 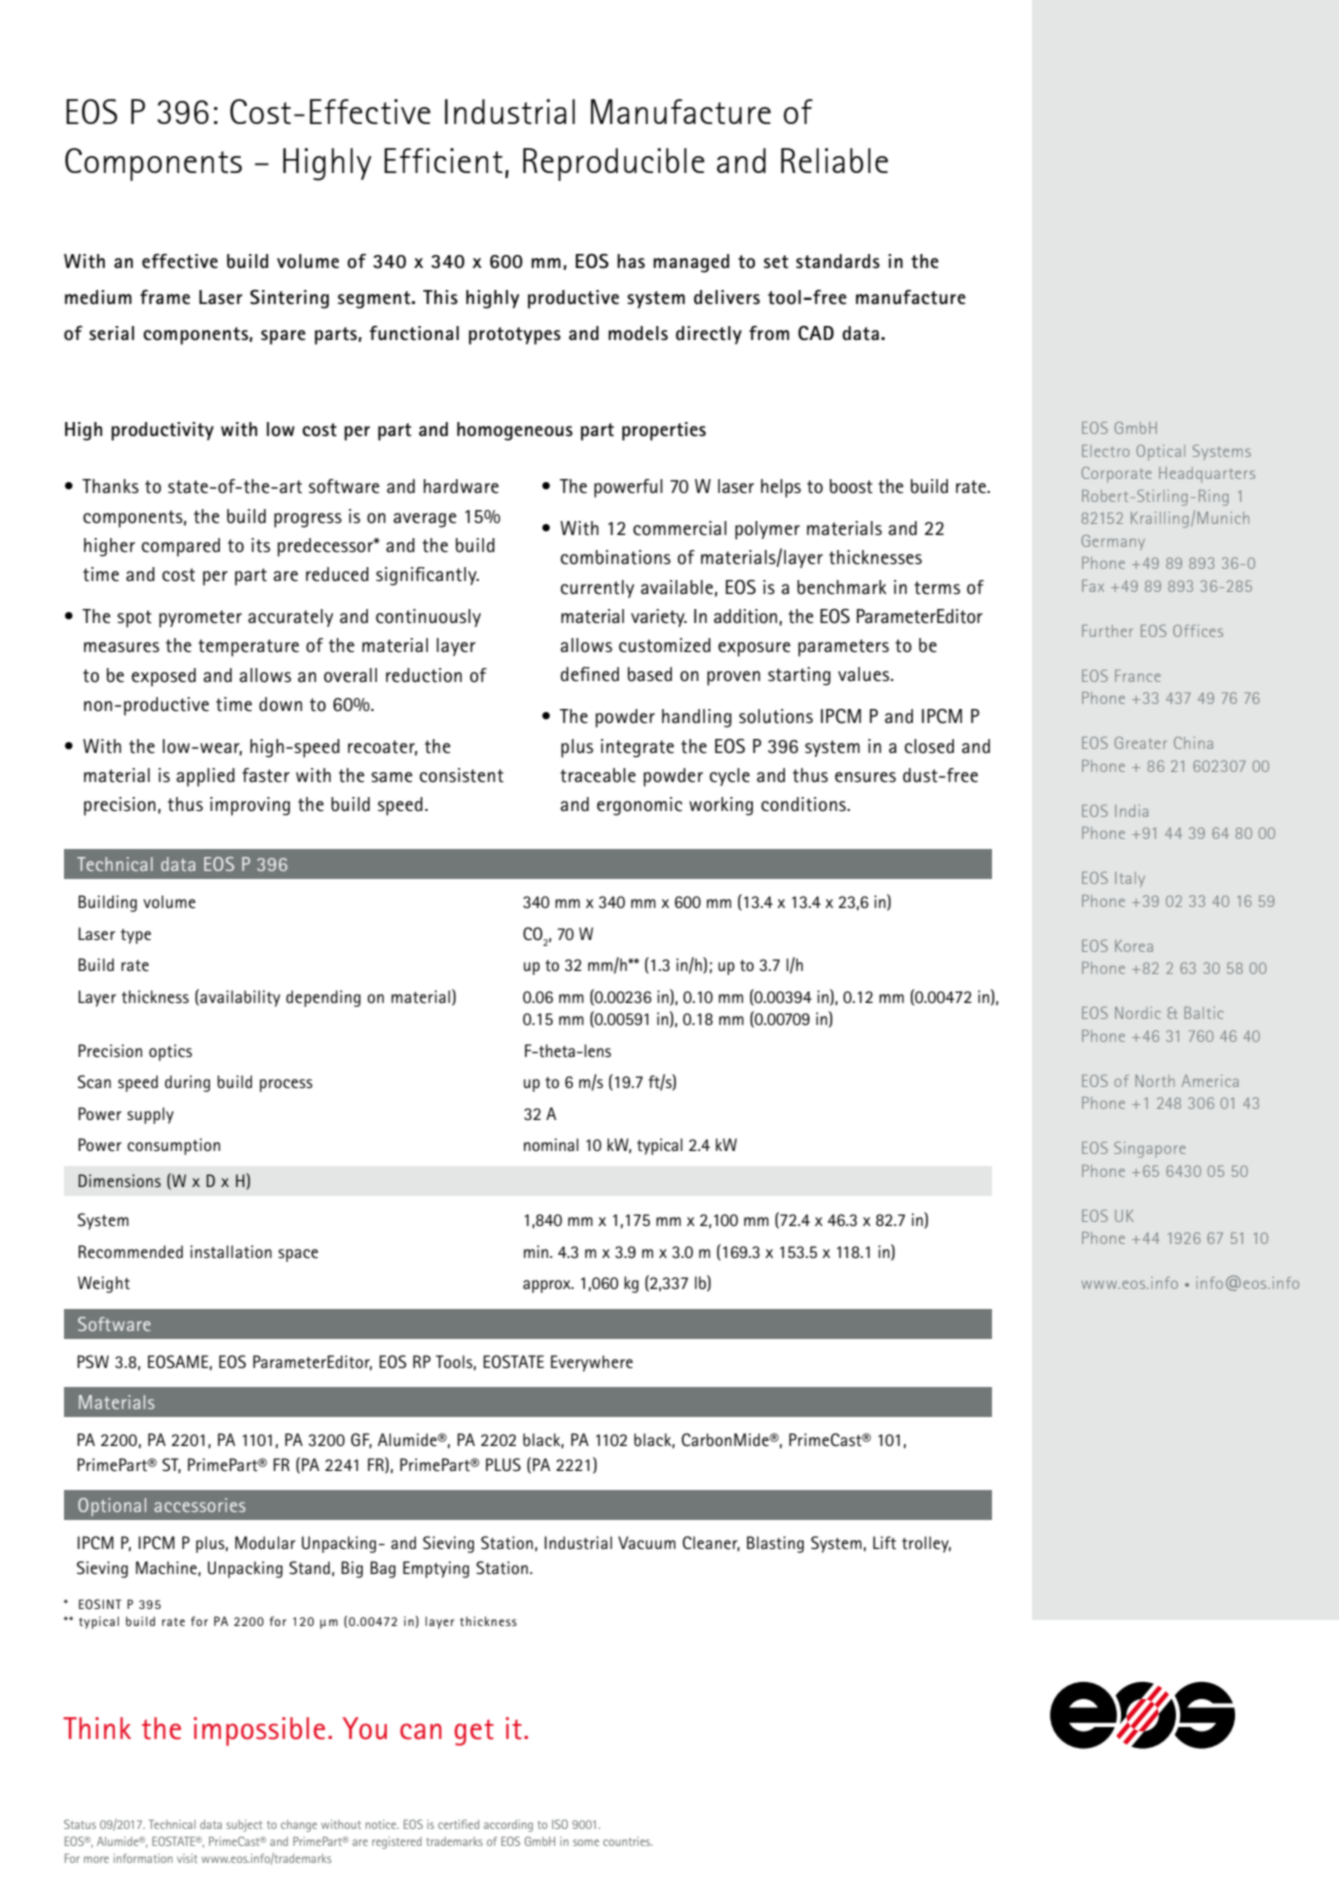 I want to click on Reliable, so click(x=834, y=160).
